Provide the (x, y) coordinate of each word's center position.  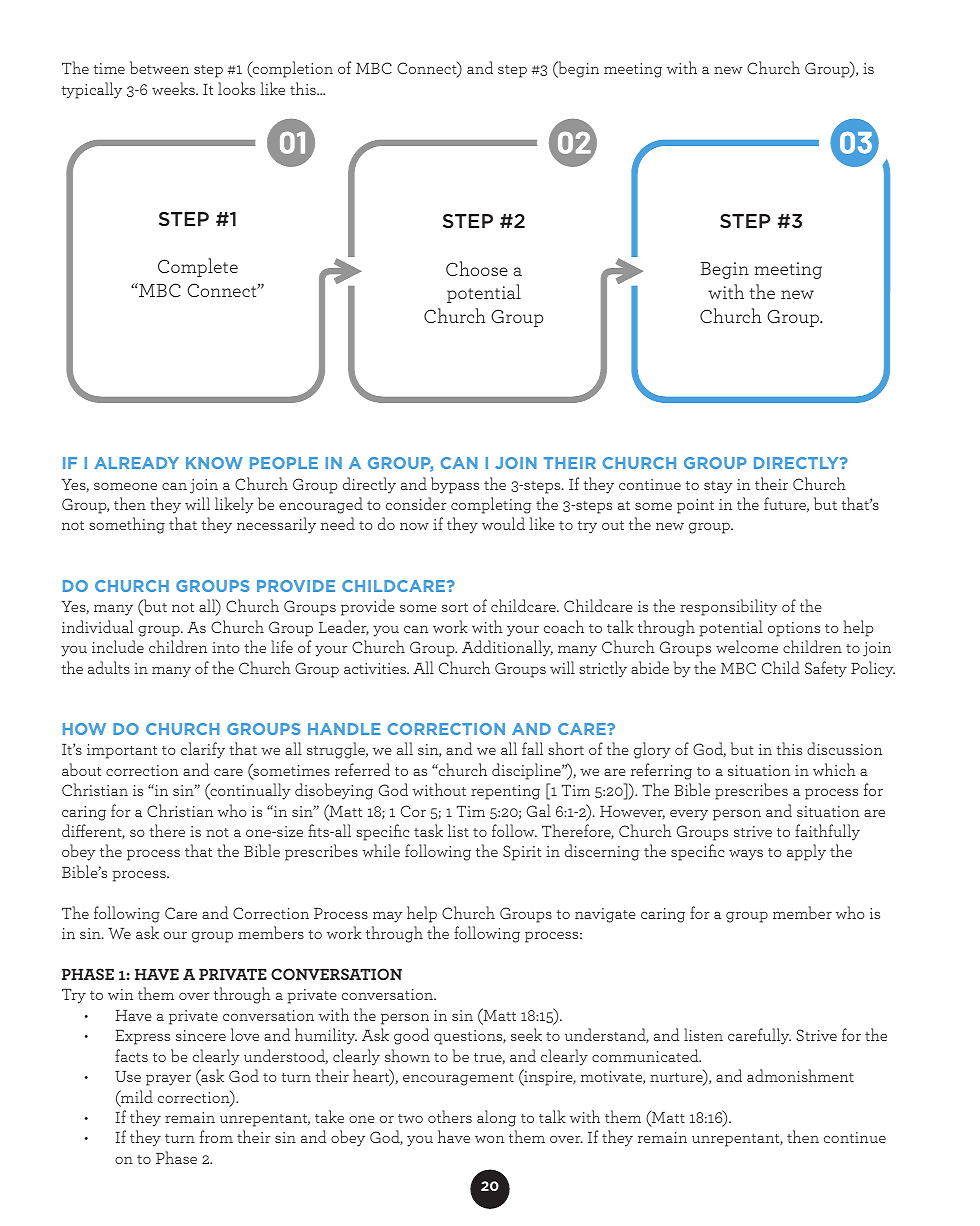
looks (236, 88)
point (695, 506)
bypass (455, 485)
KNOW (214, 463)
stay (718, 487)
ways (746, 855)
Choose (477, 268)
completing (491, 505)
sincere (201, 1035)
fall (532, 748)
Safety (826, 669)
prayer (168, 1080)
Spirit (522, 853)
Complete (198, 267)
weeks (174, 88)
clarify (203, 750)
